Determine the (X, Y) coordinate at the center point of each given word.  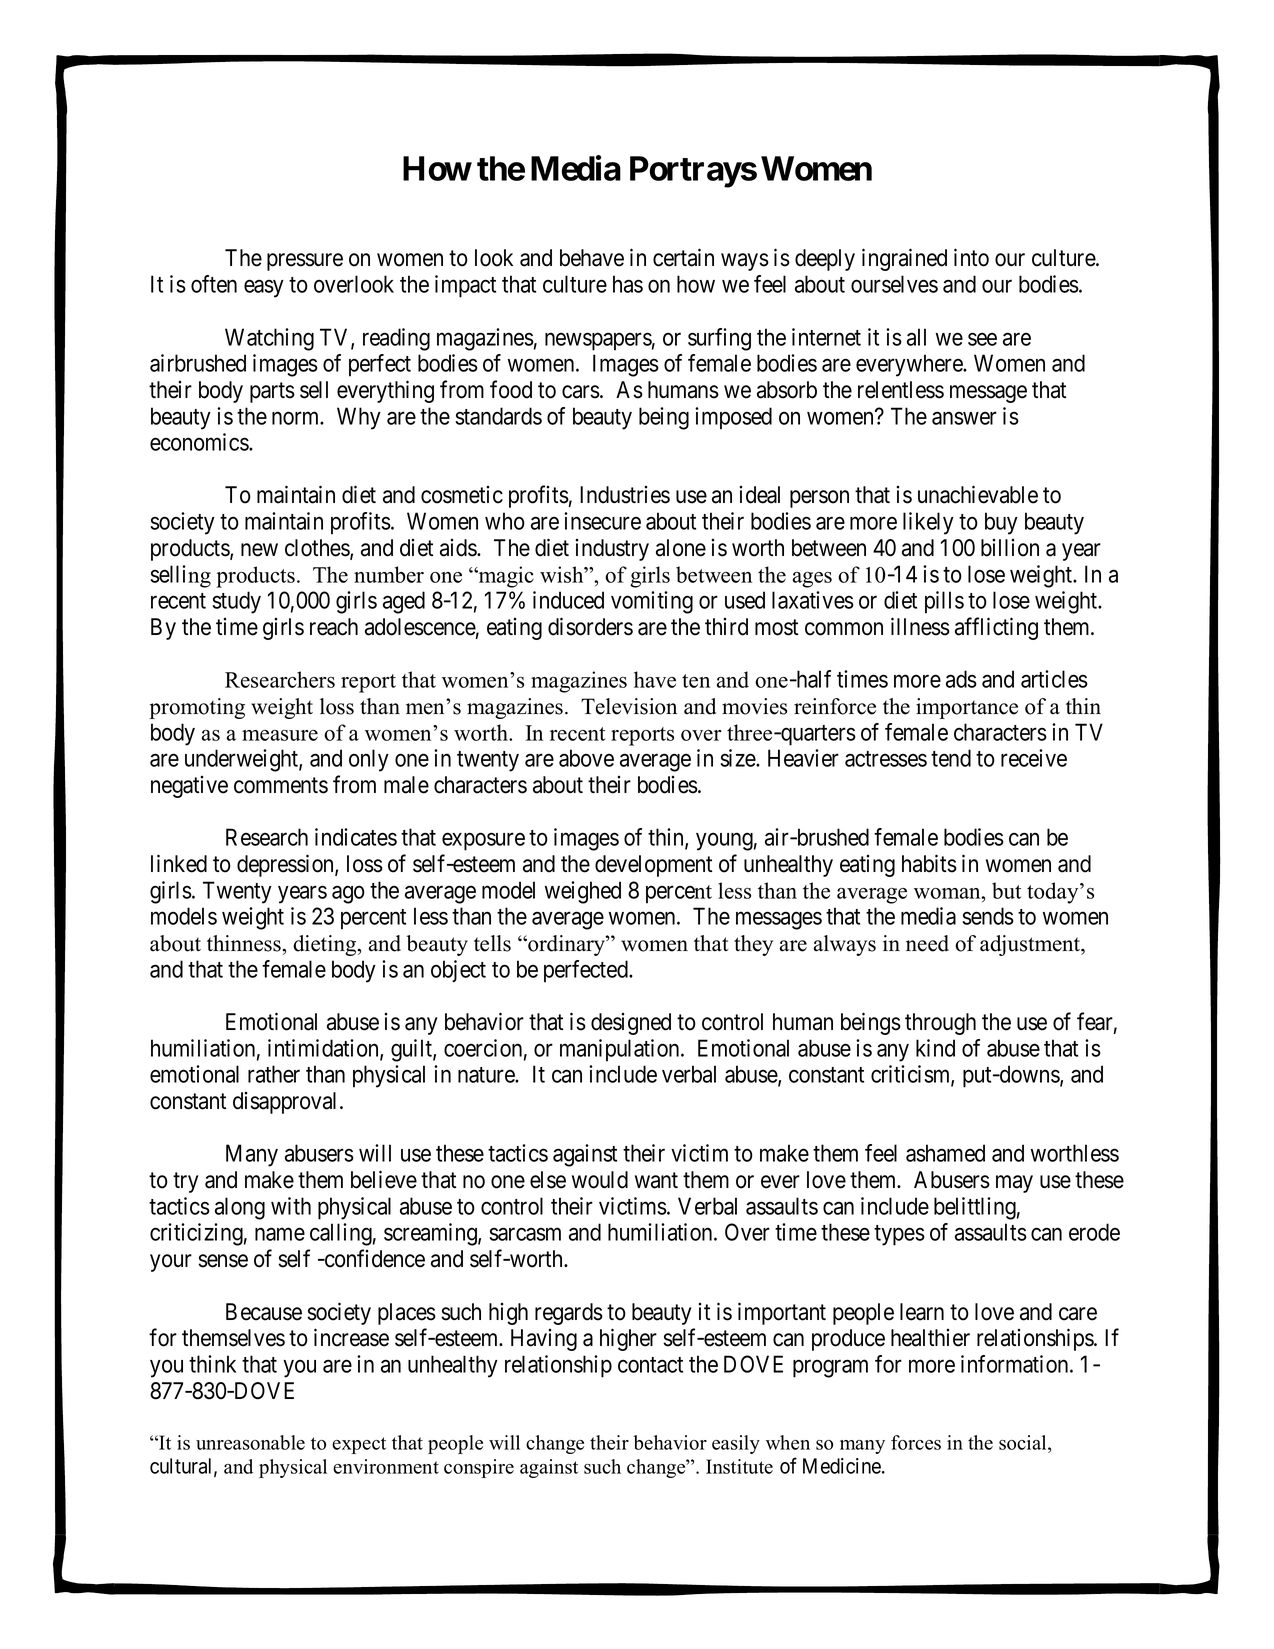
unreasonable (250, 1442)
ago (348, 895)
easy (264, 289)
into (971, 257)
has (628, 284)
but (1006, 890)
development (653, 866)
